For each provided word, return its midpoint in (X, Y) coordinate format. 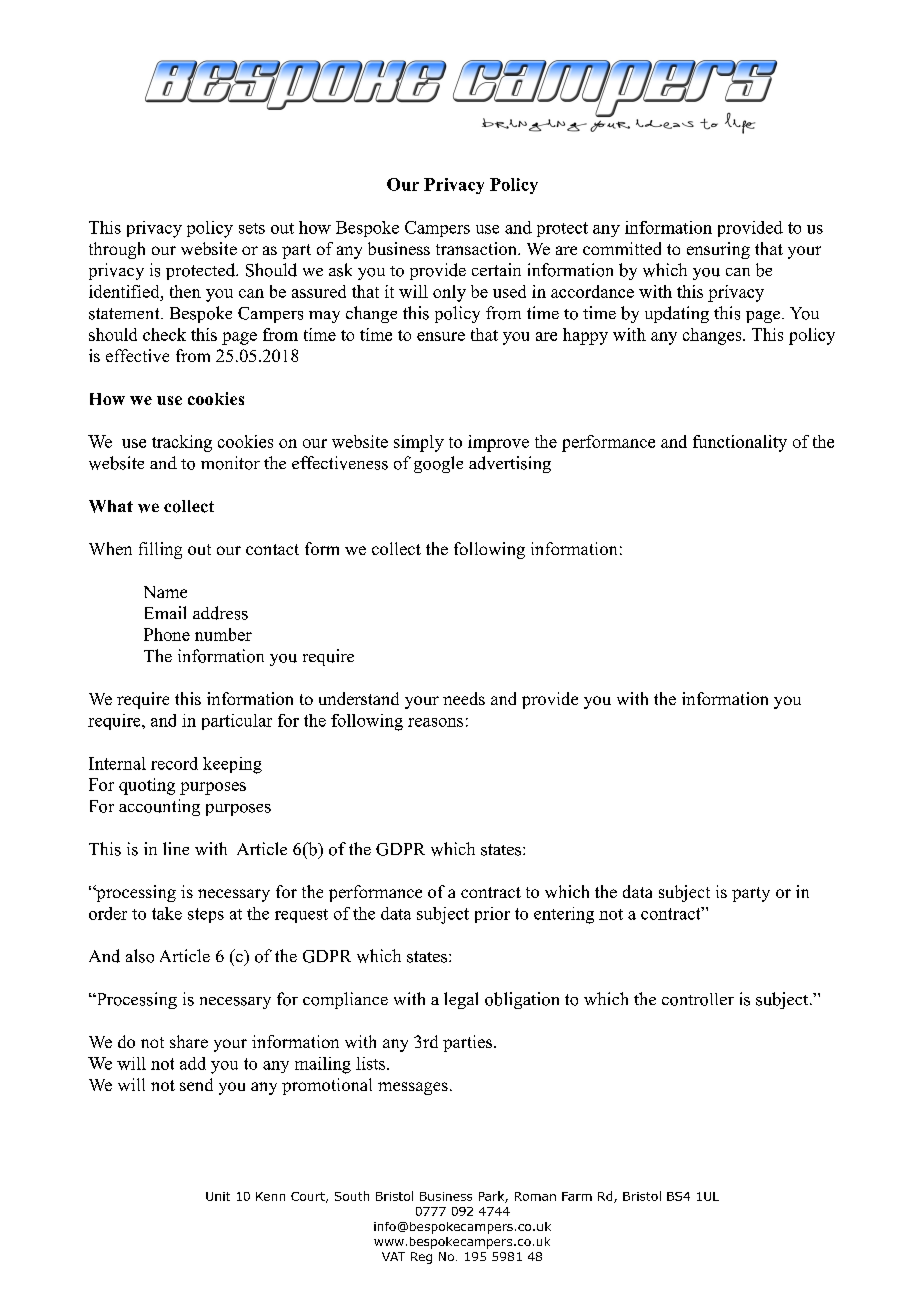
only (449, 293)
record (174, 763)
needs (464, 698)
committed (622, 248)
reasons (435, 722)
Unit (218, 1196)
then (185, 291)
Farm (577, 1196)
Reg (421, 1258)
